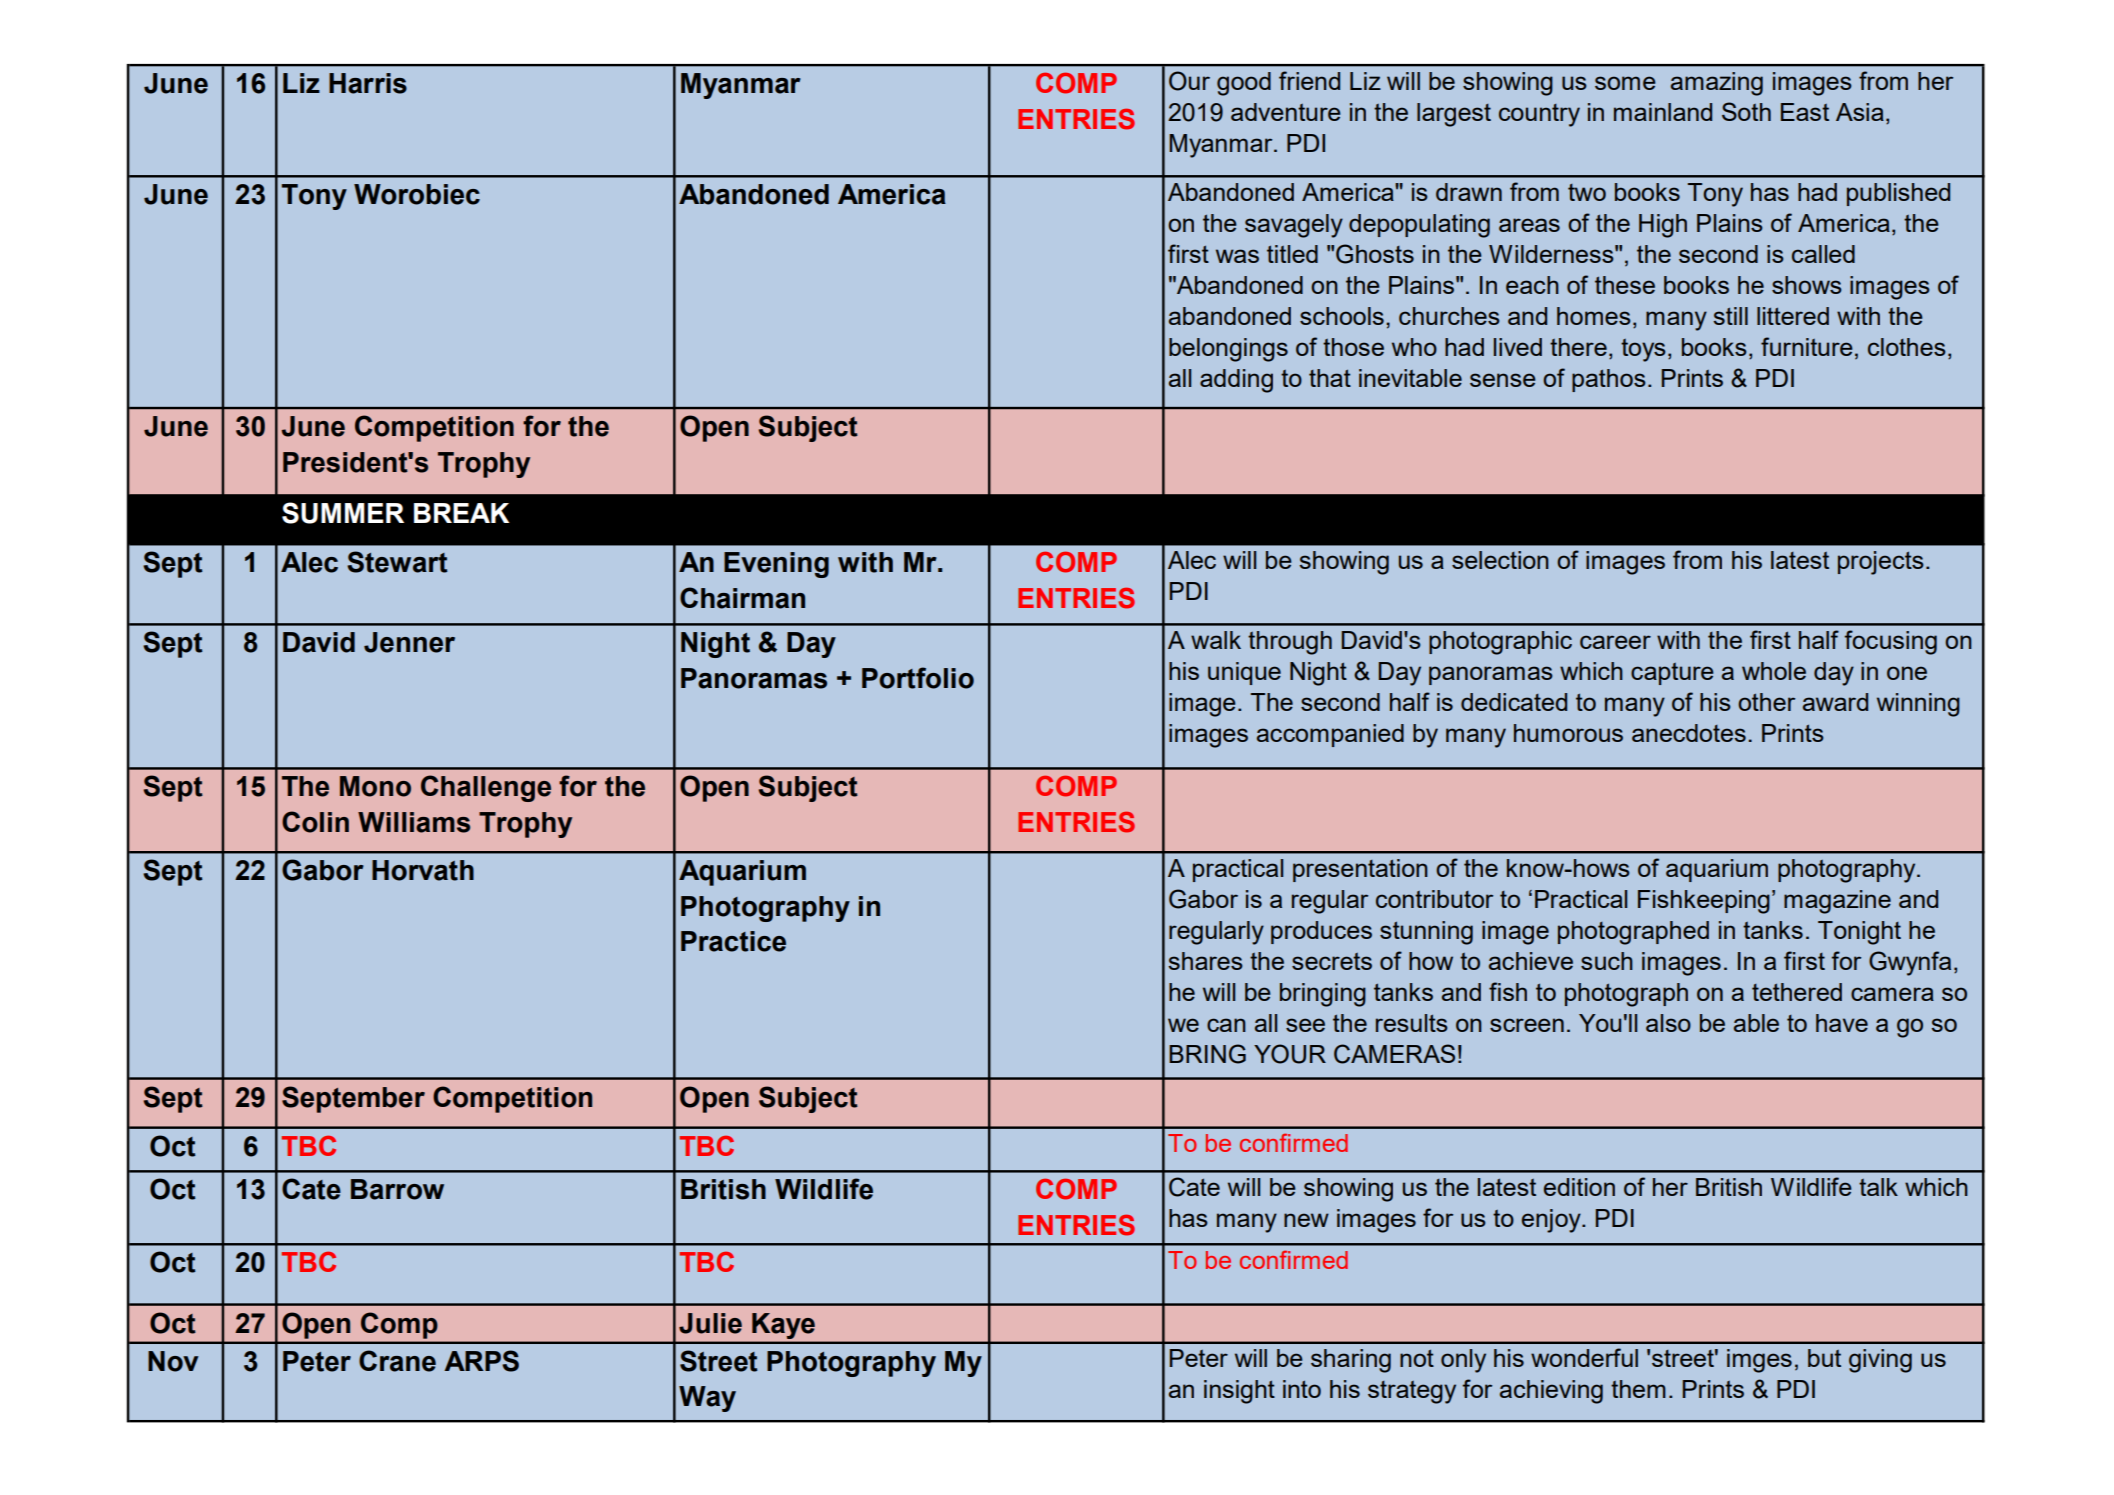  What do you see at coordinates (375, 786) in the screenshot?
I see `Mono` at bounding box center [375, 786].
